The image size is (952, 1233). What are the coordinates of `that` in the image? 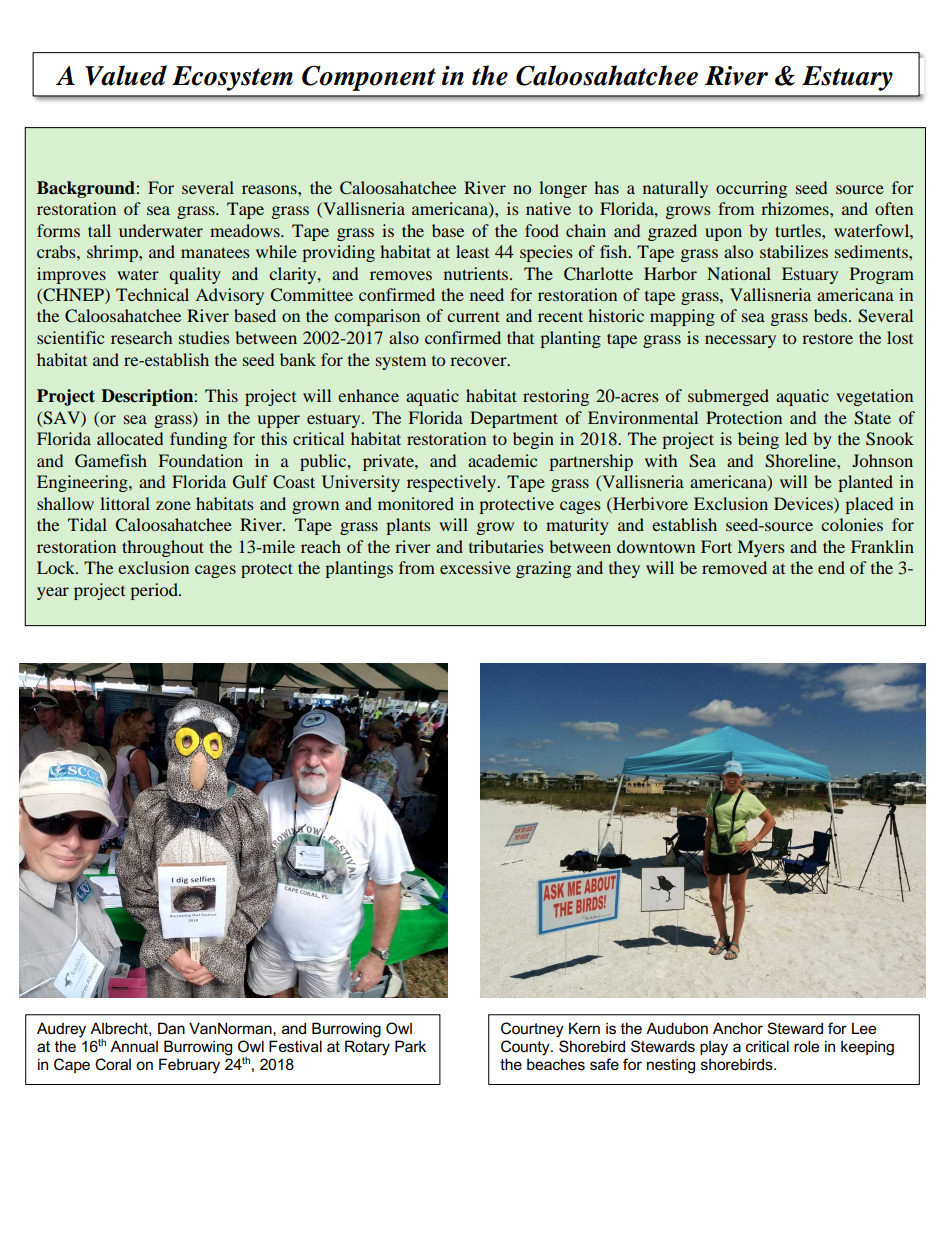 It's located at (520, 337).
